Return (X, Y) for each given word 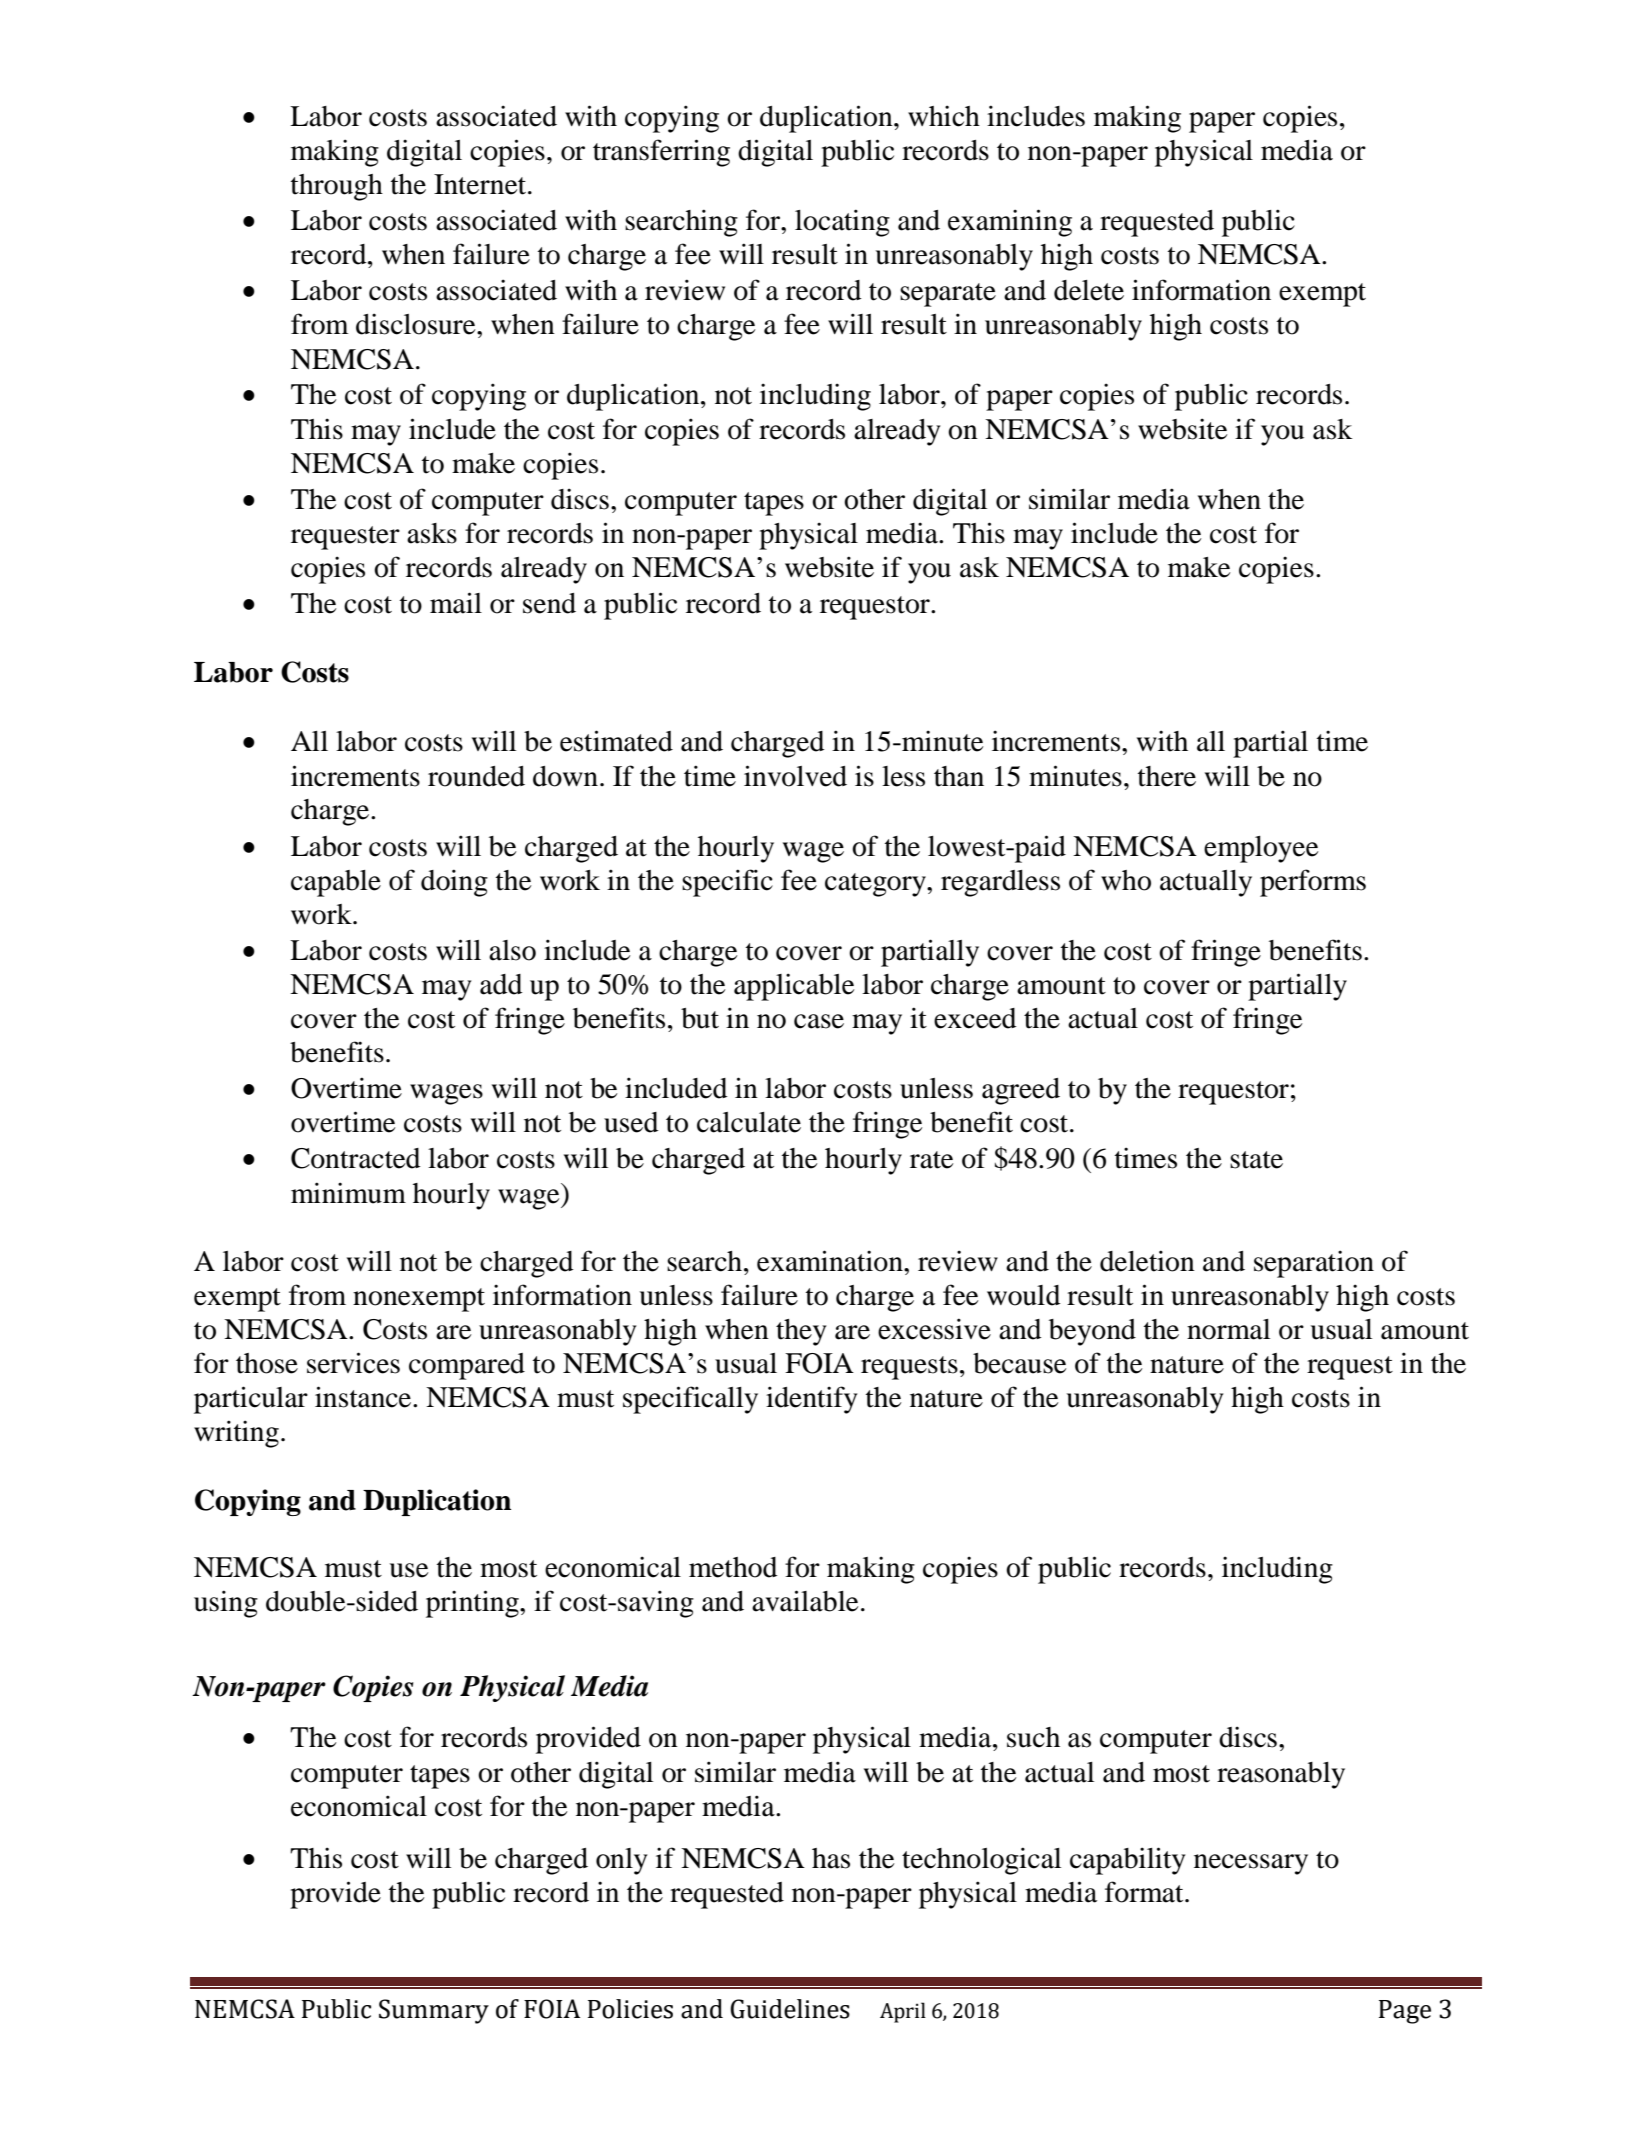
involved (795, 776)
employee (1261, 849)
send (549, 603)
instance (364, 1397)
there (1167, 776)
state (1256, 1160)
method (733, 1567)
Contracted (356, 1158)
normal (1228, 1329)
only (621, 1861)
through (337, 187)
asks (432, 533)
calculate (749, 1122)
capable (336, 883)
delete (1089, 290)
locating (842, 223)
